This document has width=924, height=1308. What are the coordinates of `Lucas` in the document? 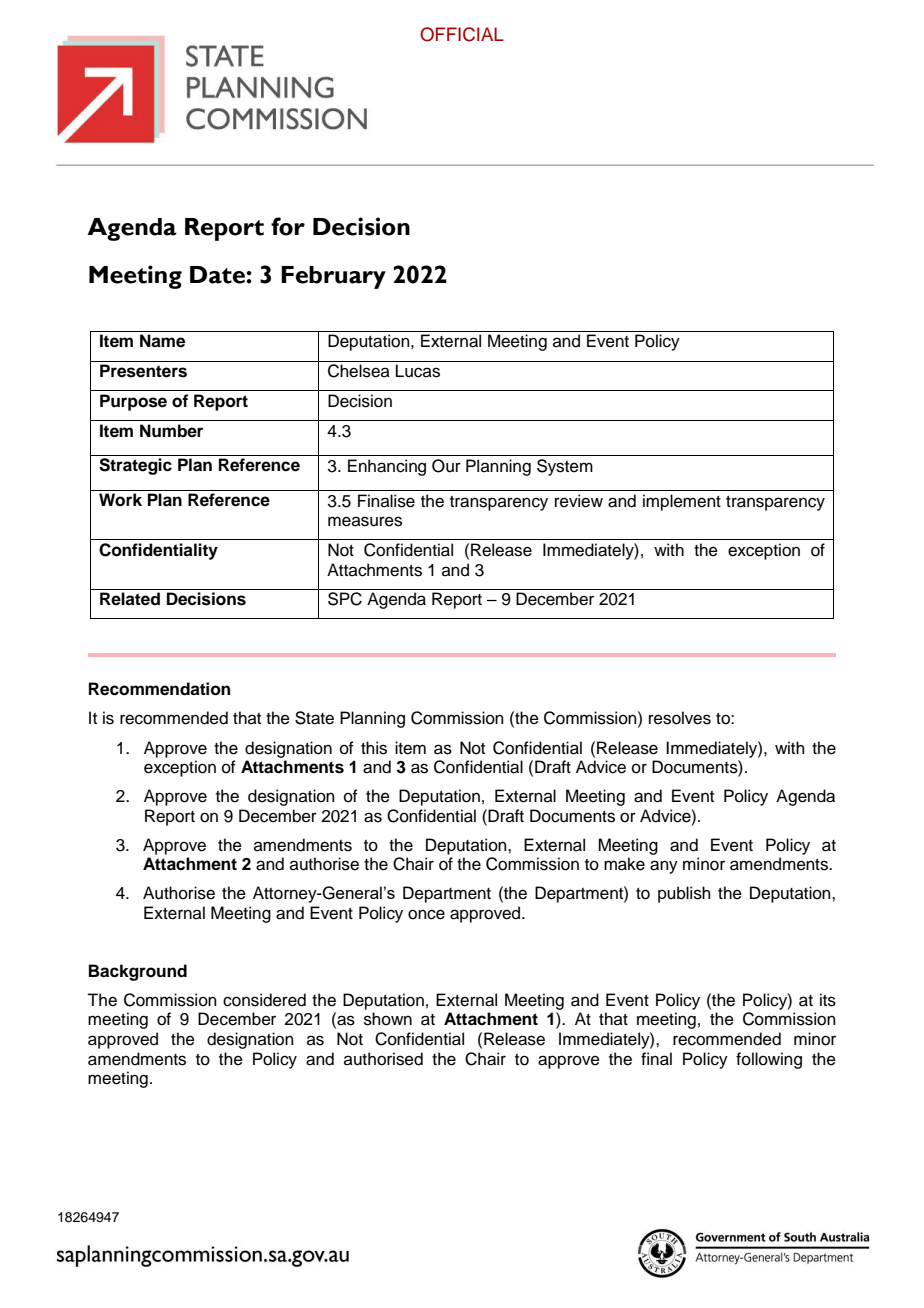 It's located at (418, 371).
